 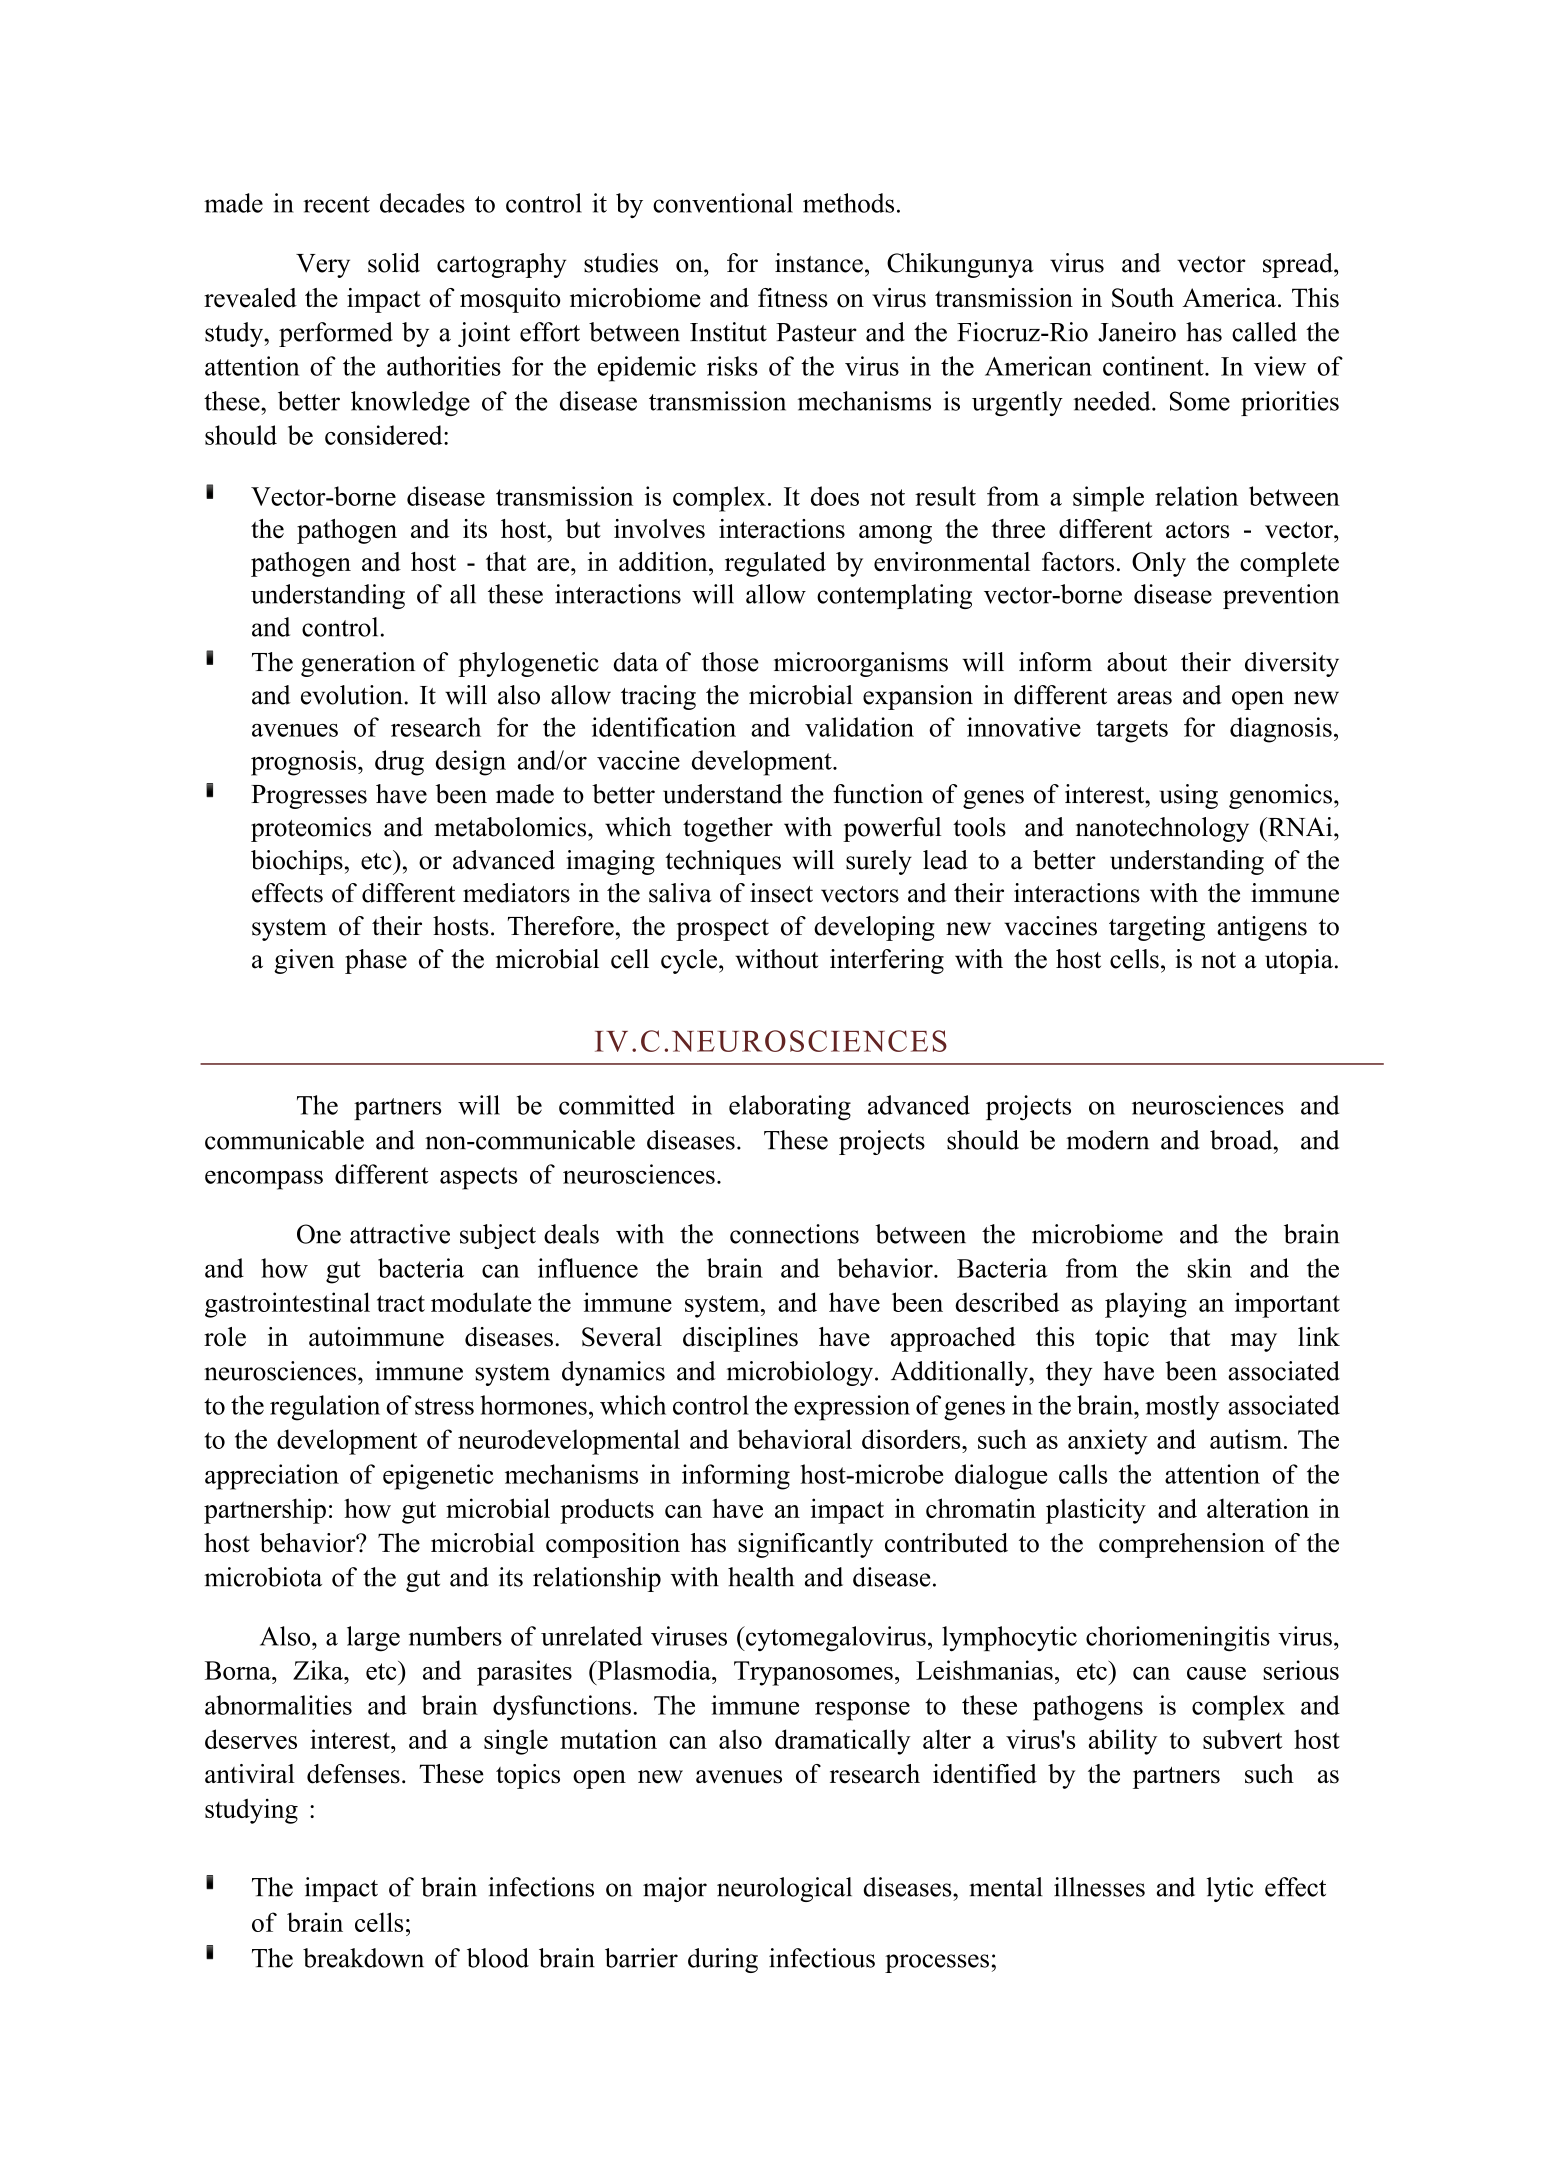 I want to click on microbiology, so click(x=800, y=1373).
